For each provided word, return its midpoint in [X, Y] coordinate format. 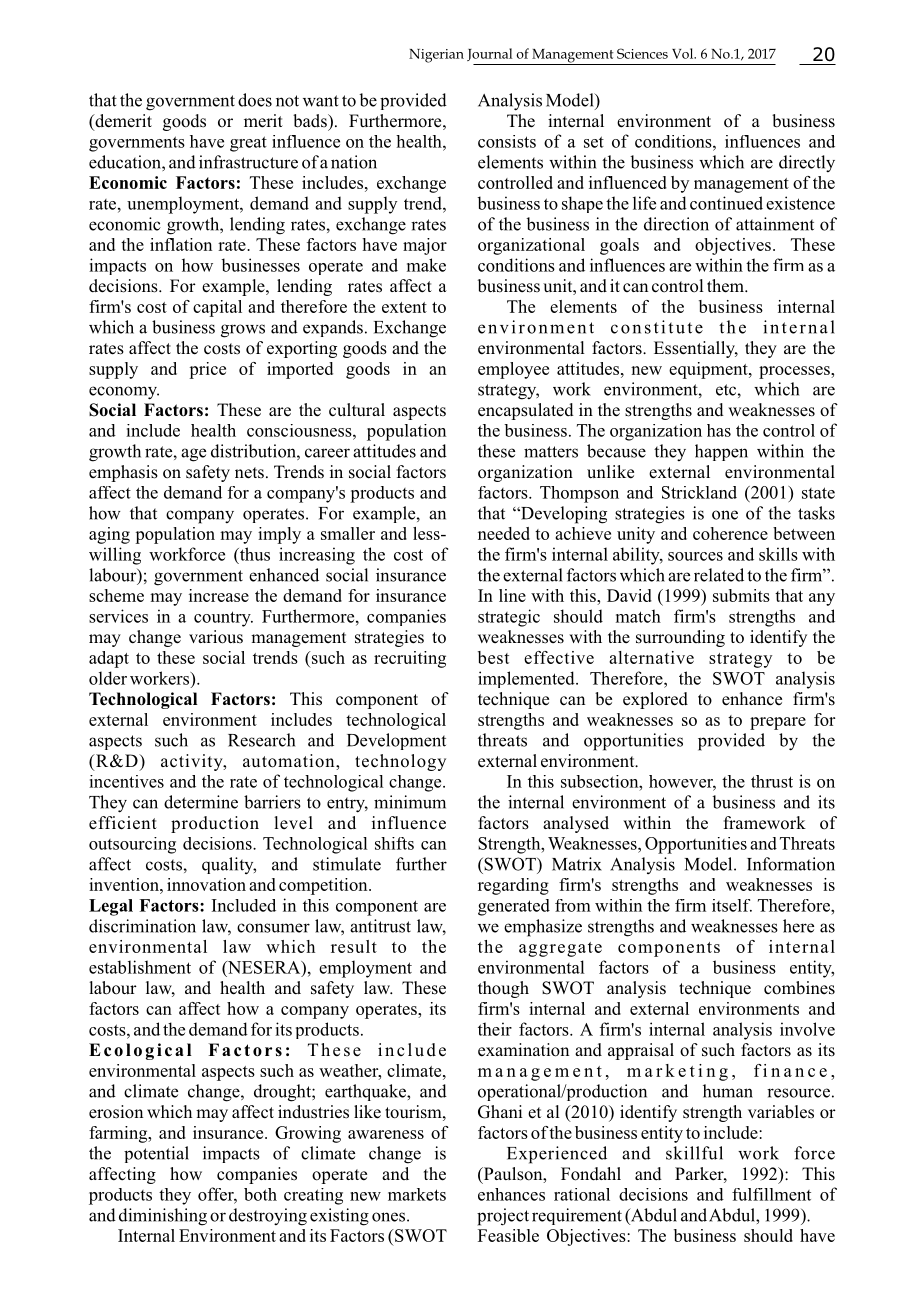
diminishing [163, 1217]
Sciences [642, 53]
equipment [709, 370]
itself [732, 905]
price [207, 370]
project [503, 1217]
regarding [513, 886]
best [493, 657]
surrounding [680, 638]
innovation [206, 884]
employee [513, 370]
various [216, 637]
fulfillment [771, 1194]
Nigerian [436, 56]
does [255, 100]
